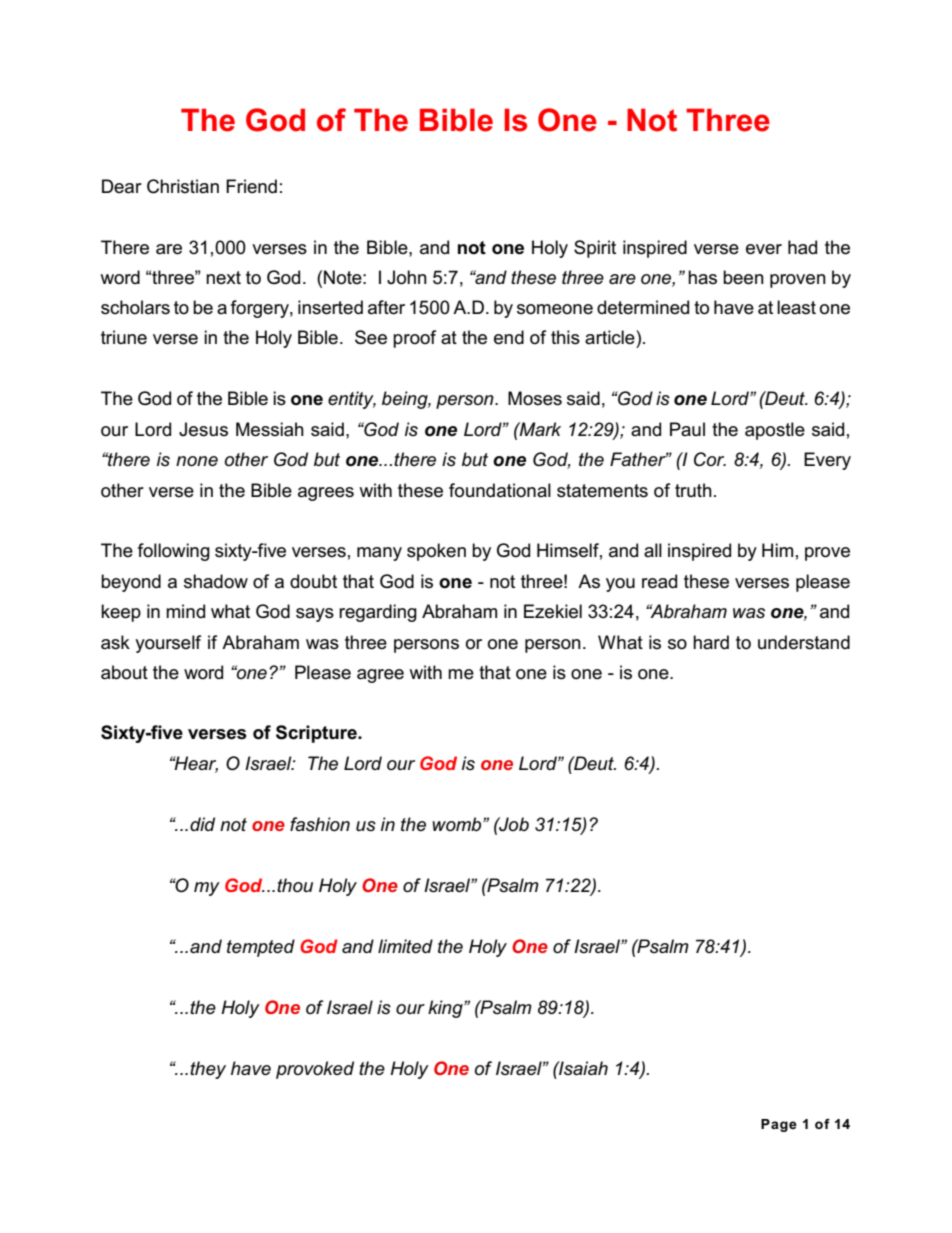 The width and height of the screenshot is (952, 1233). I want to click on womb, so click(458, 824).
